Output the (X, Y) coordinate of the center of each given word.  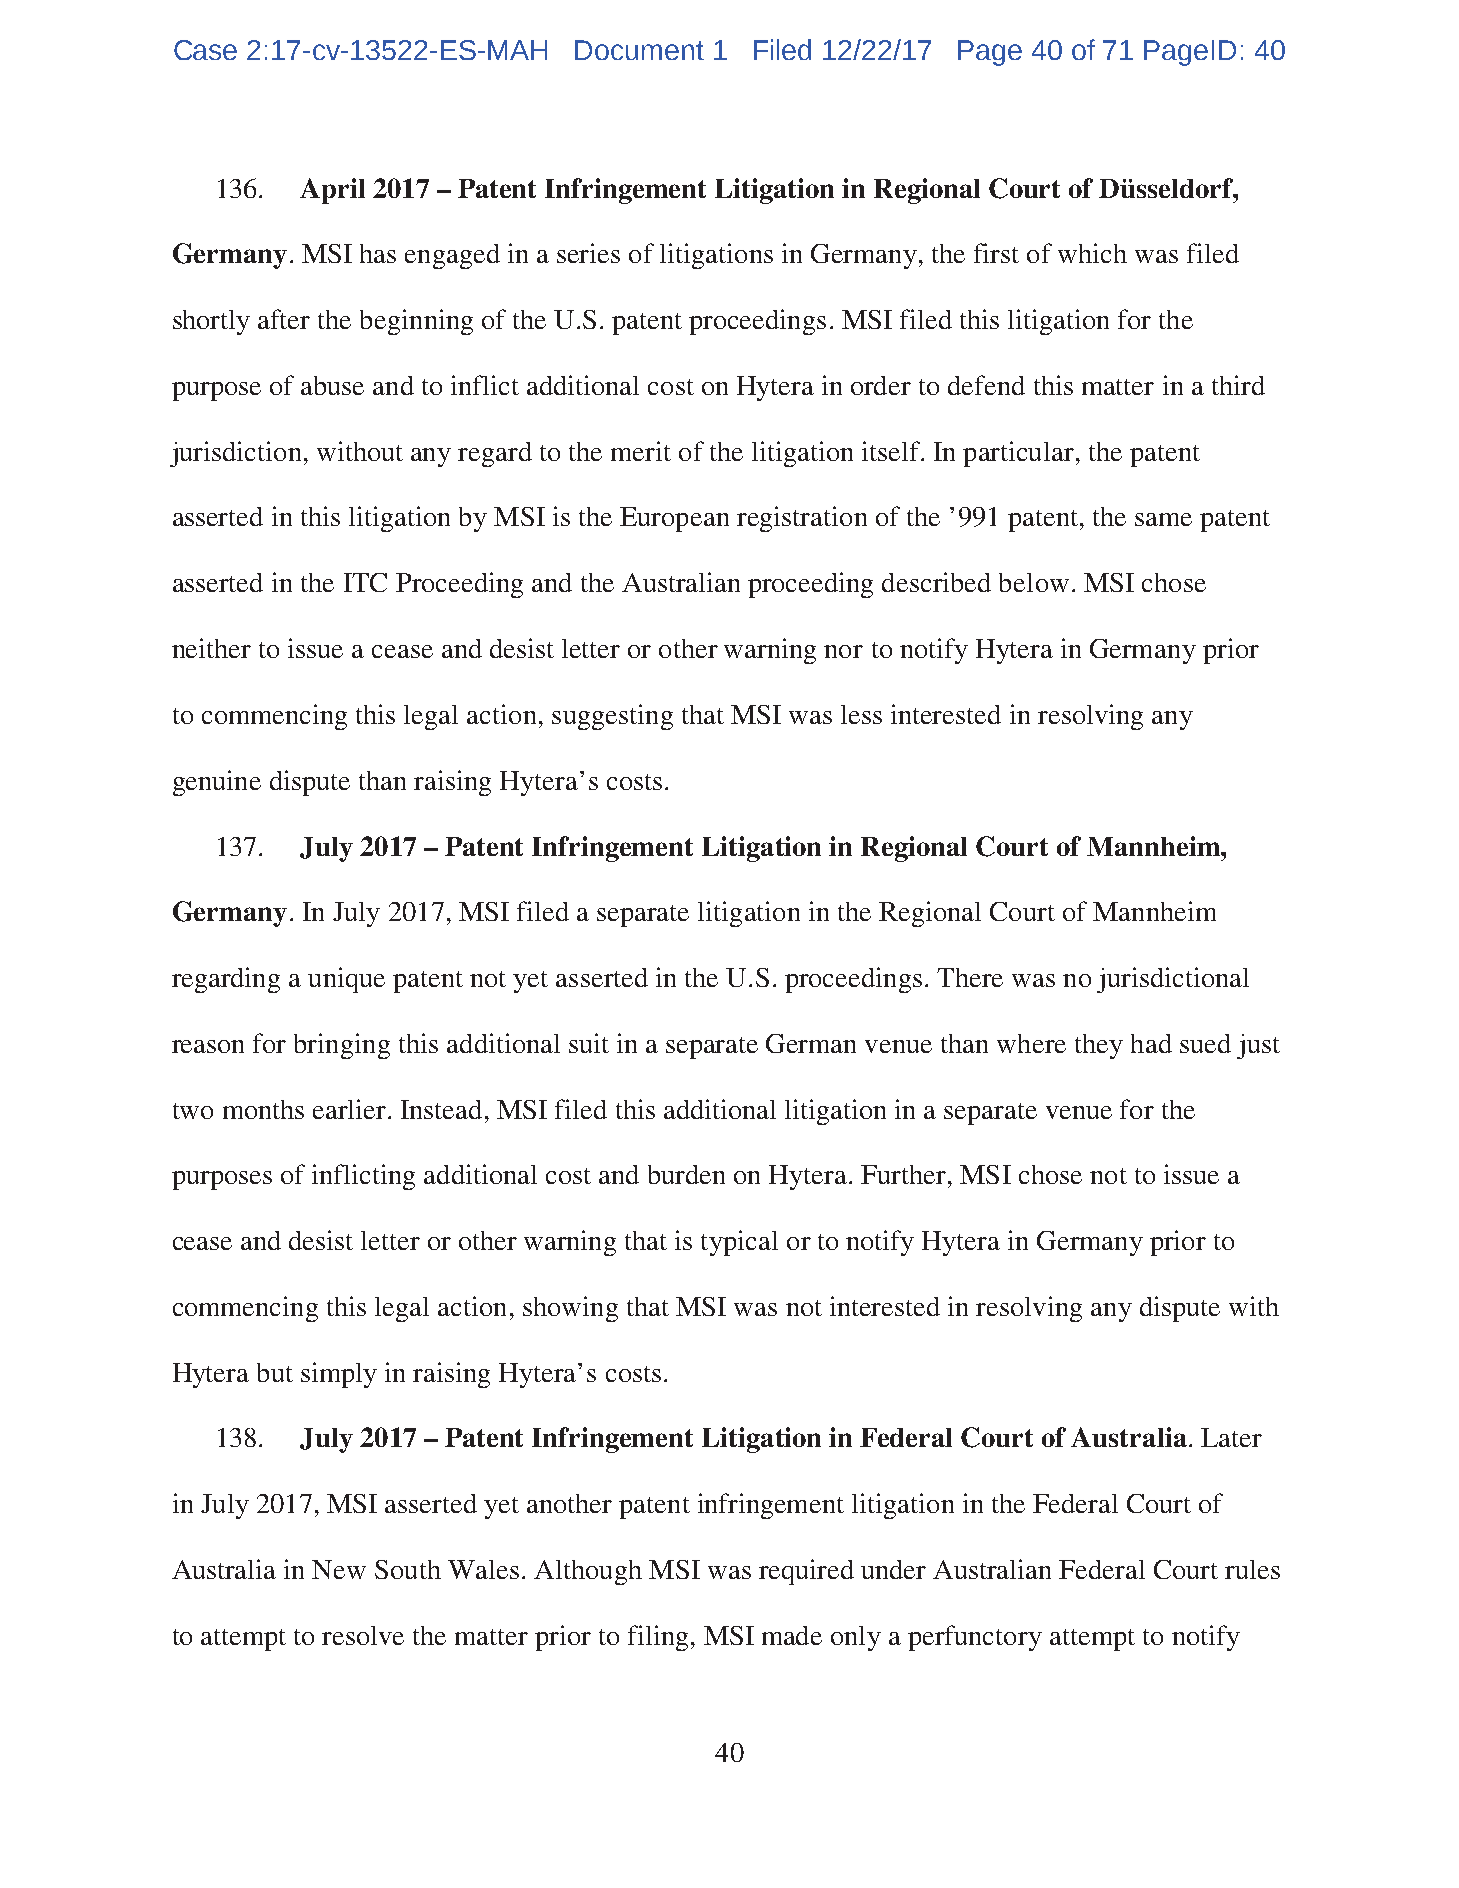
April (332, 191)
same (1163, 519)
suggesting (612, 717)
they (1099, 1046)
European (674, 519)
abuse (332, 385)
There (970, 977)
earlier (349, 1109)
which (1092, 253)
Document (639, 50)
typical (739, 1243)
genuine (217, 783)
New (339, 1569)
